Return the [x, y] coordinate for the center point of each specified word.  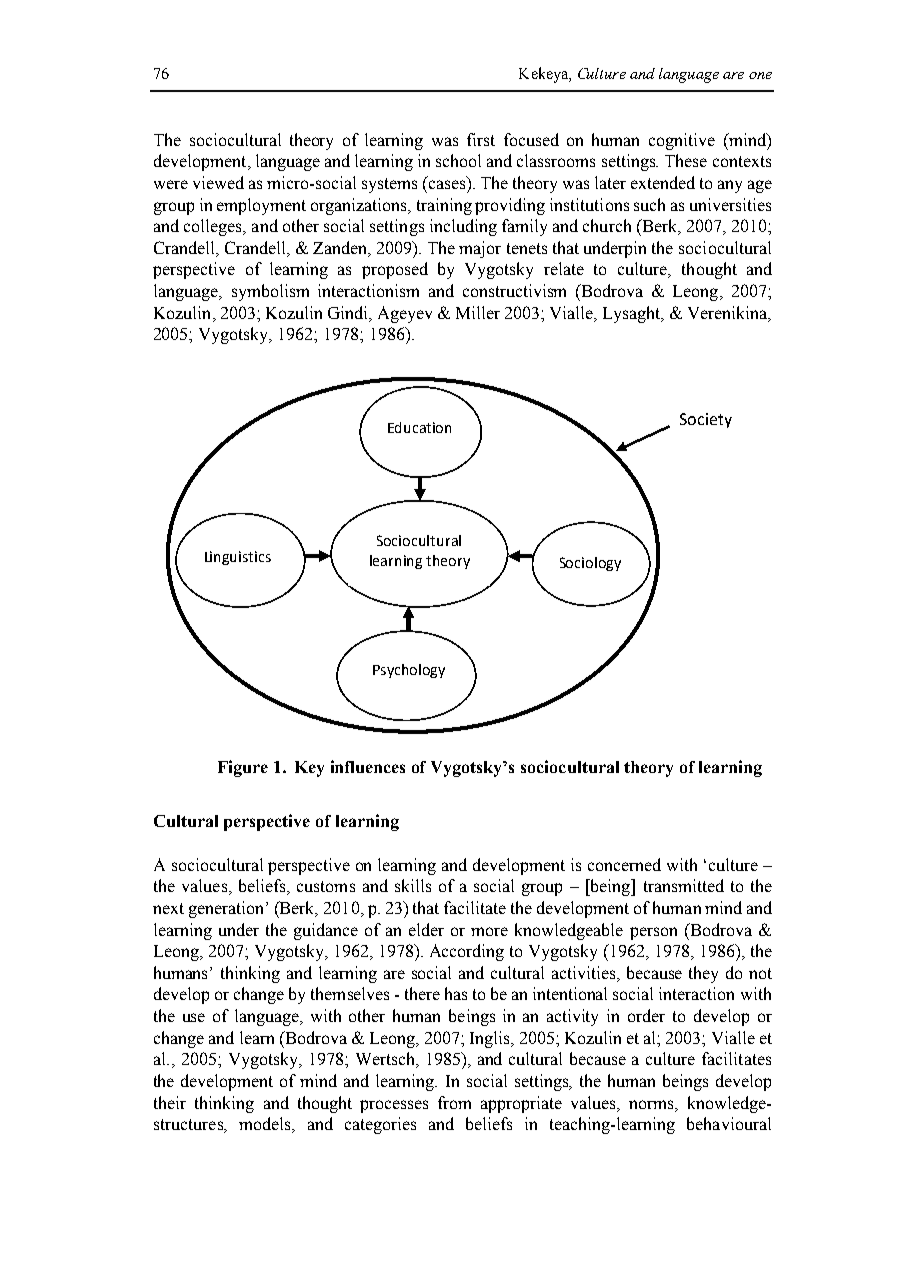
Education [419, 427]
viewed [218, 182]
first [481, 139]
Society [706, 420]
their [170, 1102]
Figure [243, 768]
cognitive [682, 141]
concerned [624, 864]
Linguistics [238, 558]
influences [368, 766]
